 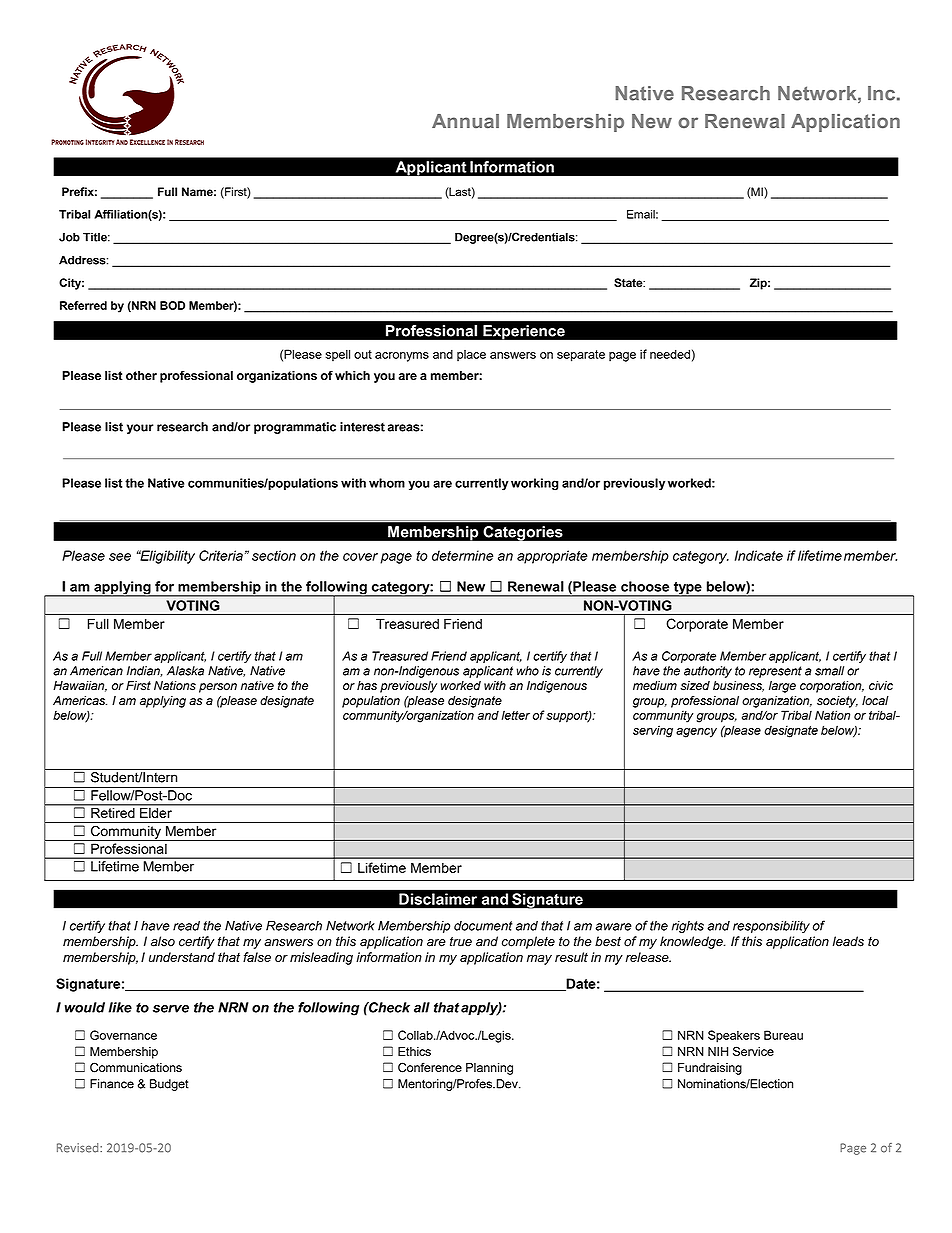 I want to click on Fundraising, so click(x=710, y=1069).
